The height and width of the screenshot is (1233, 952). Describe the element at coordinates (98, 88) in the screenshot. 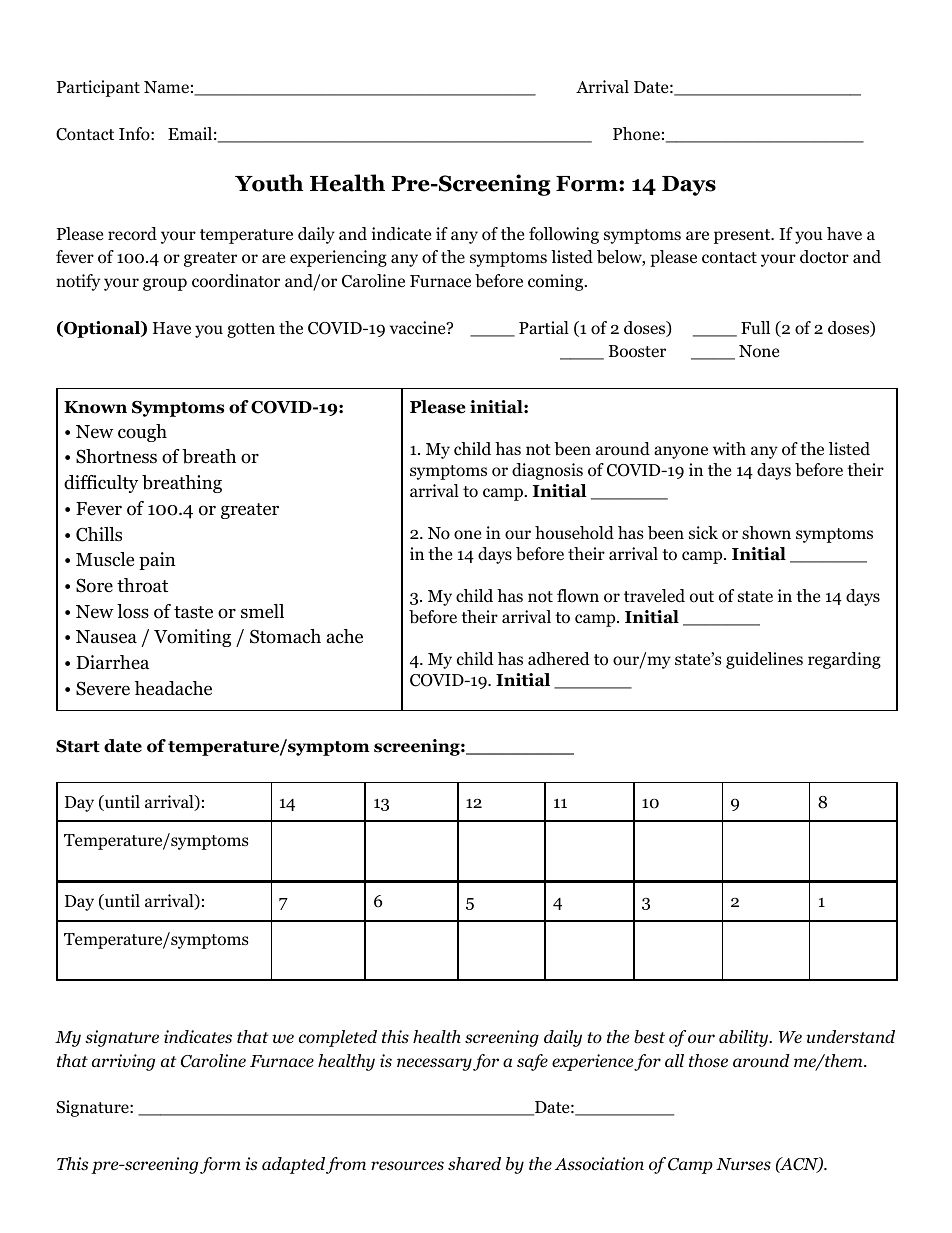

I see `Participant` at that location.
